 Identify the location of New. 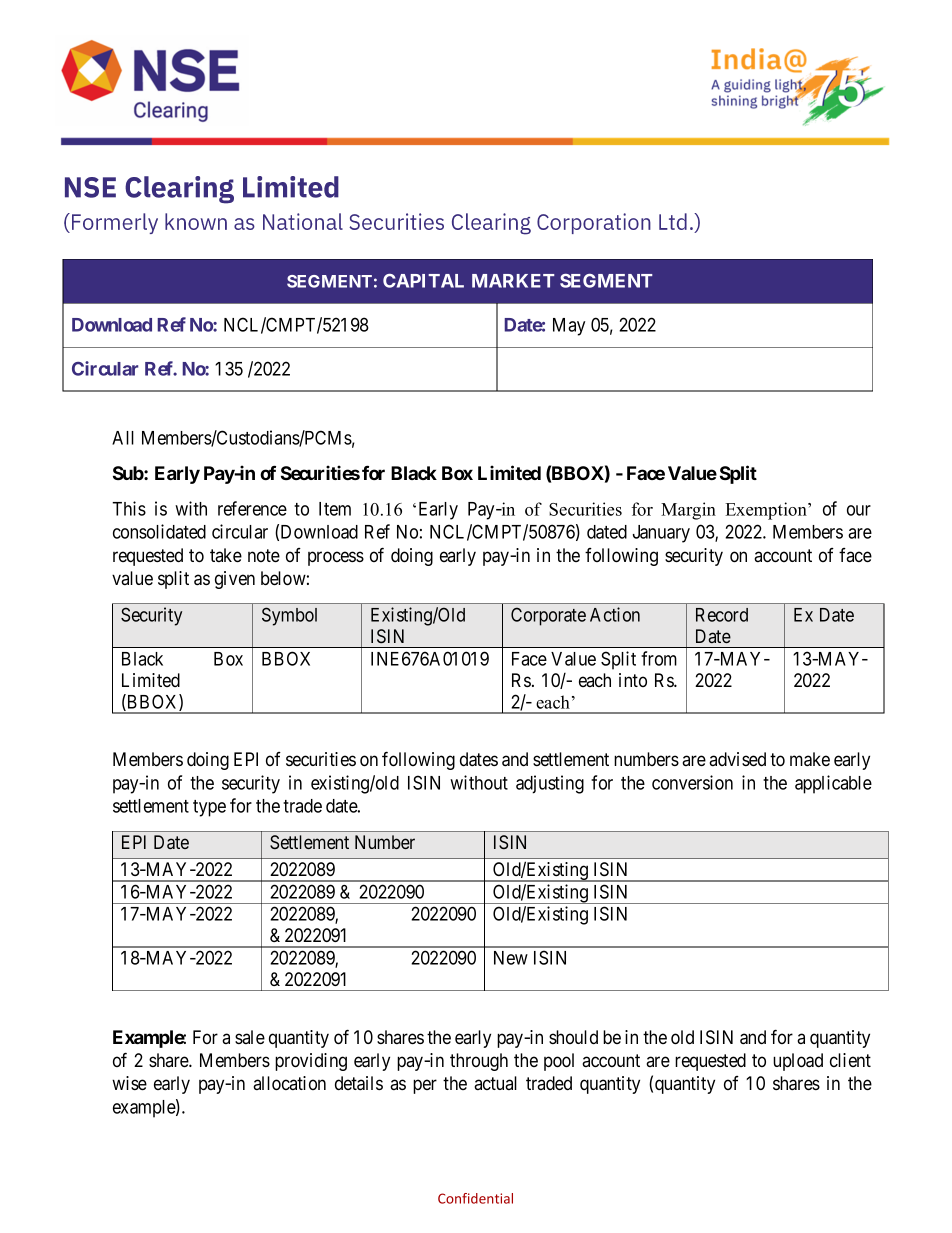
(511, 958).
